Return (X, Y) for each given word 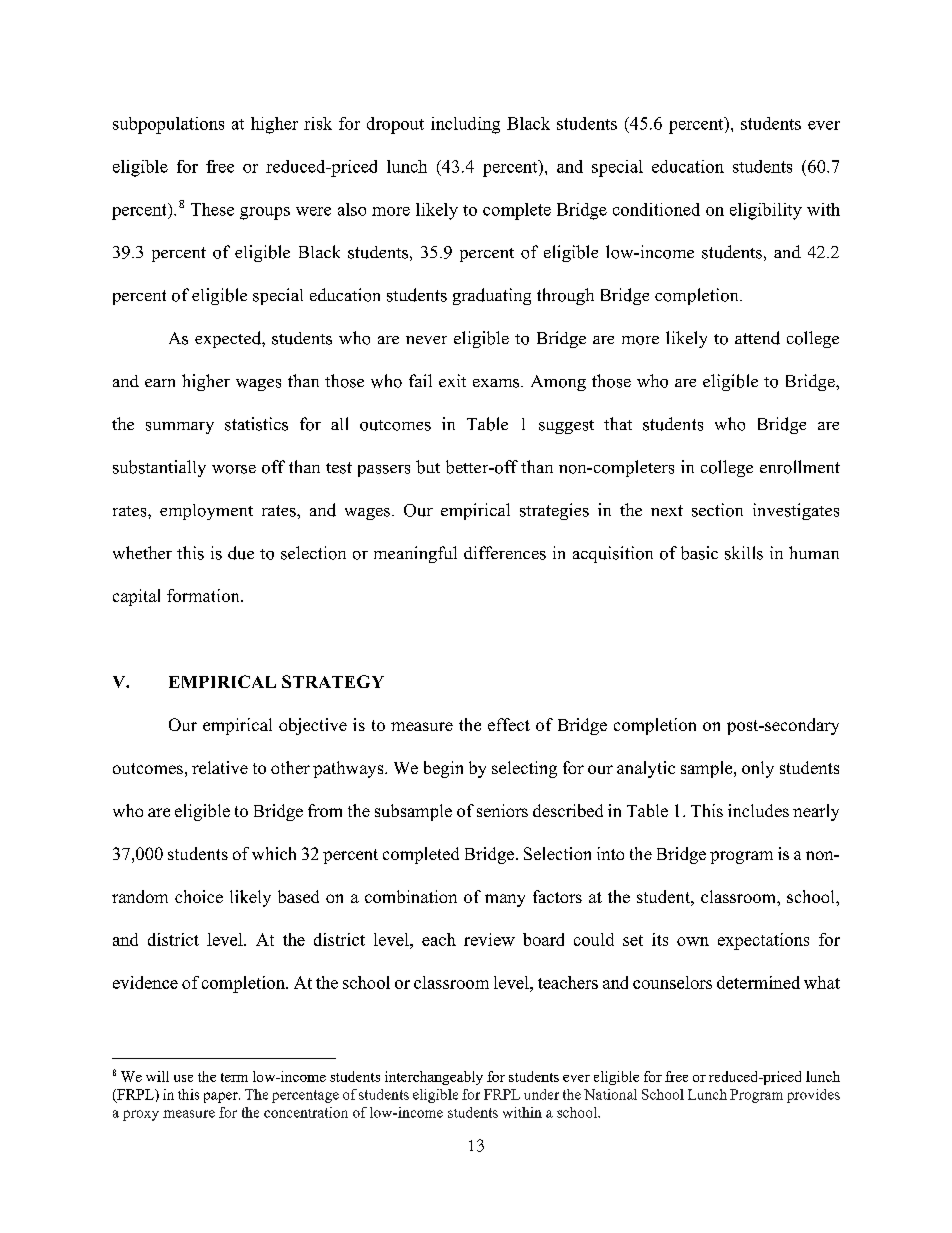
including (465, 125)
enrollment (800, 467)
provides (813, 1096)
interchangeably (434, 1078)
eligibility (766, 211)
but (428, 467)
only (758, 769)
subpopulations (168, 125)
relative (220, 767)
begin (443, 769)
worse (234, 469)
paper (222, 1097)
